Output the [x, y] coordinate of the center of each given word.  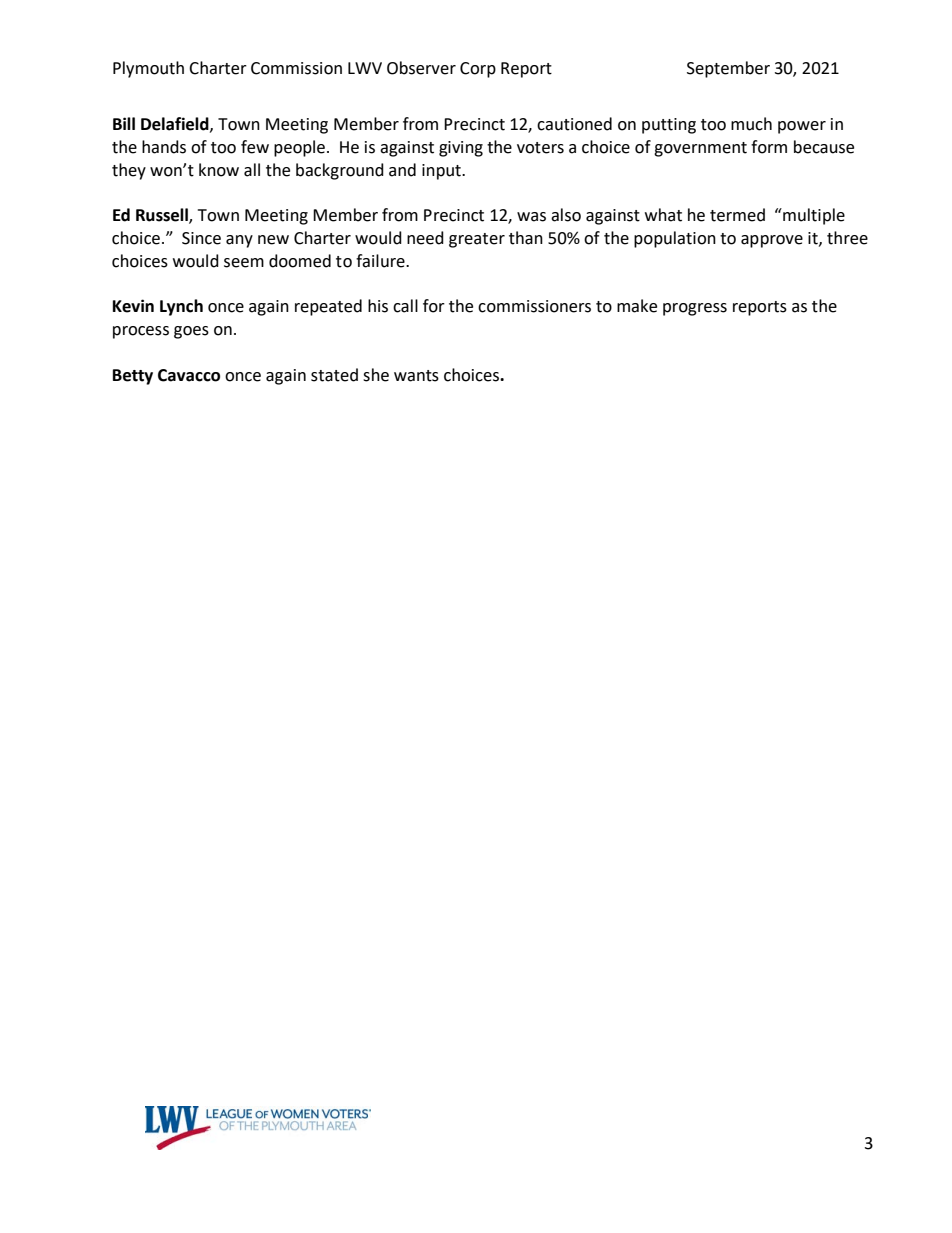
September [728, 69]
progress [695, 309]
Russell [163, 216]
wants [416, 376]
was [531, 217]
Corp [478, 70]
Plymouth [148, 69]
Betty [133, 377]
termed [737, 215]
